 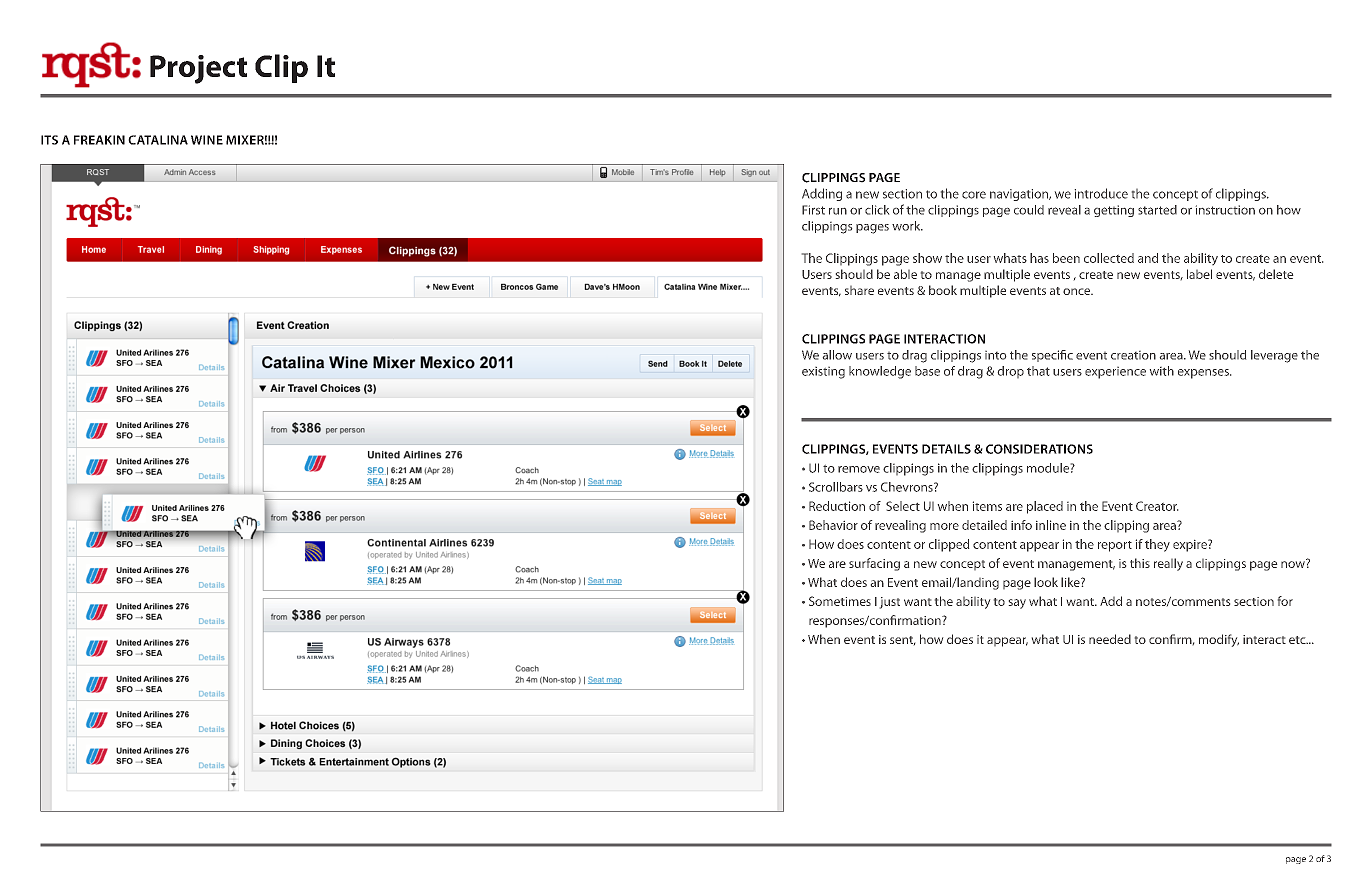 I want to click on allow, so click(x=837, y=355).
